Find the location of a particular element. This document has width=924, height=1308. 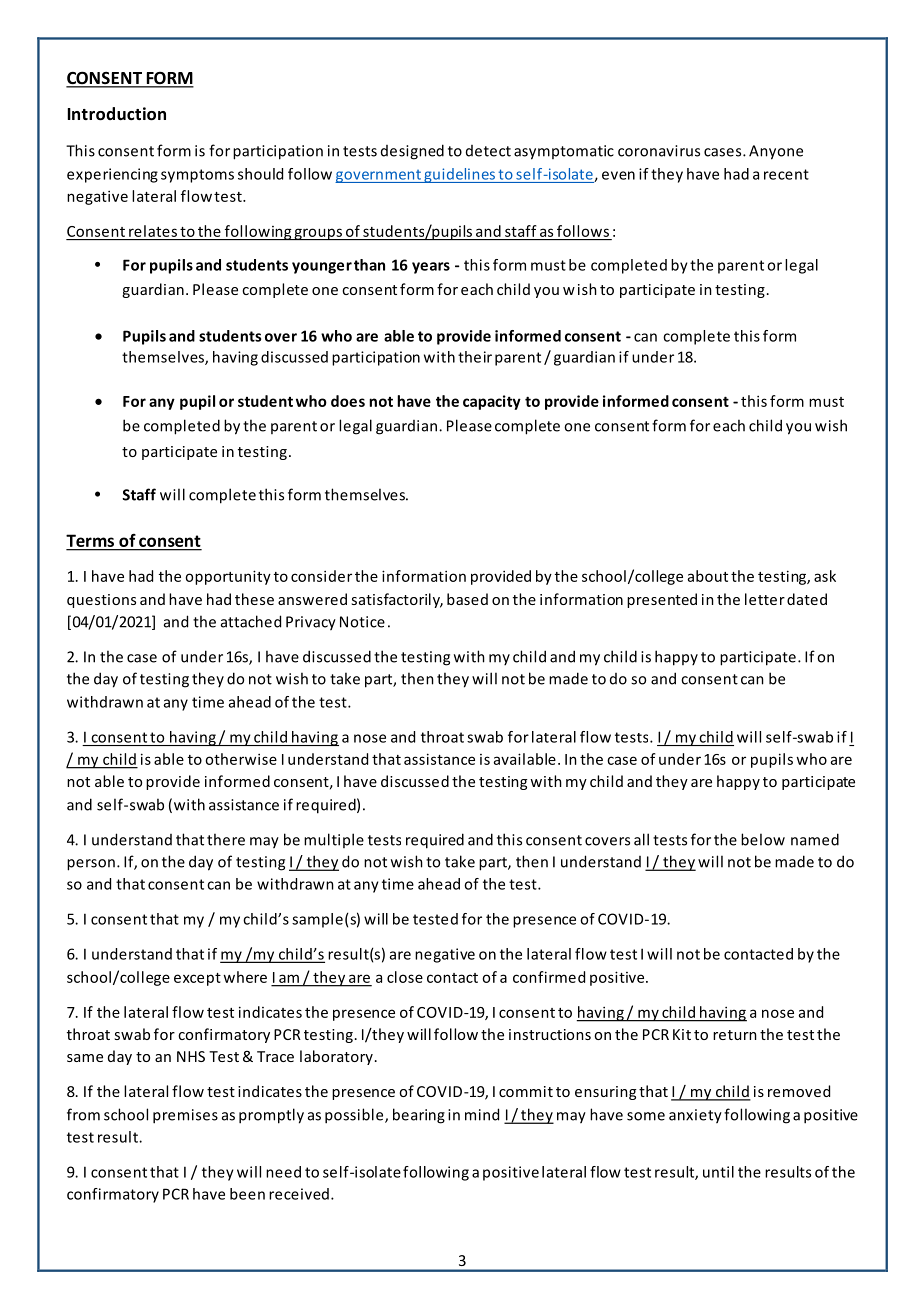

premises is located at coordinates (185, 1116).
